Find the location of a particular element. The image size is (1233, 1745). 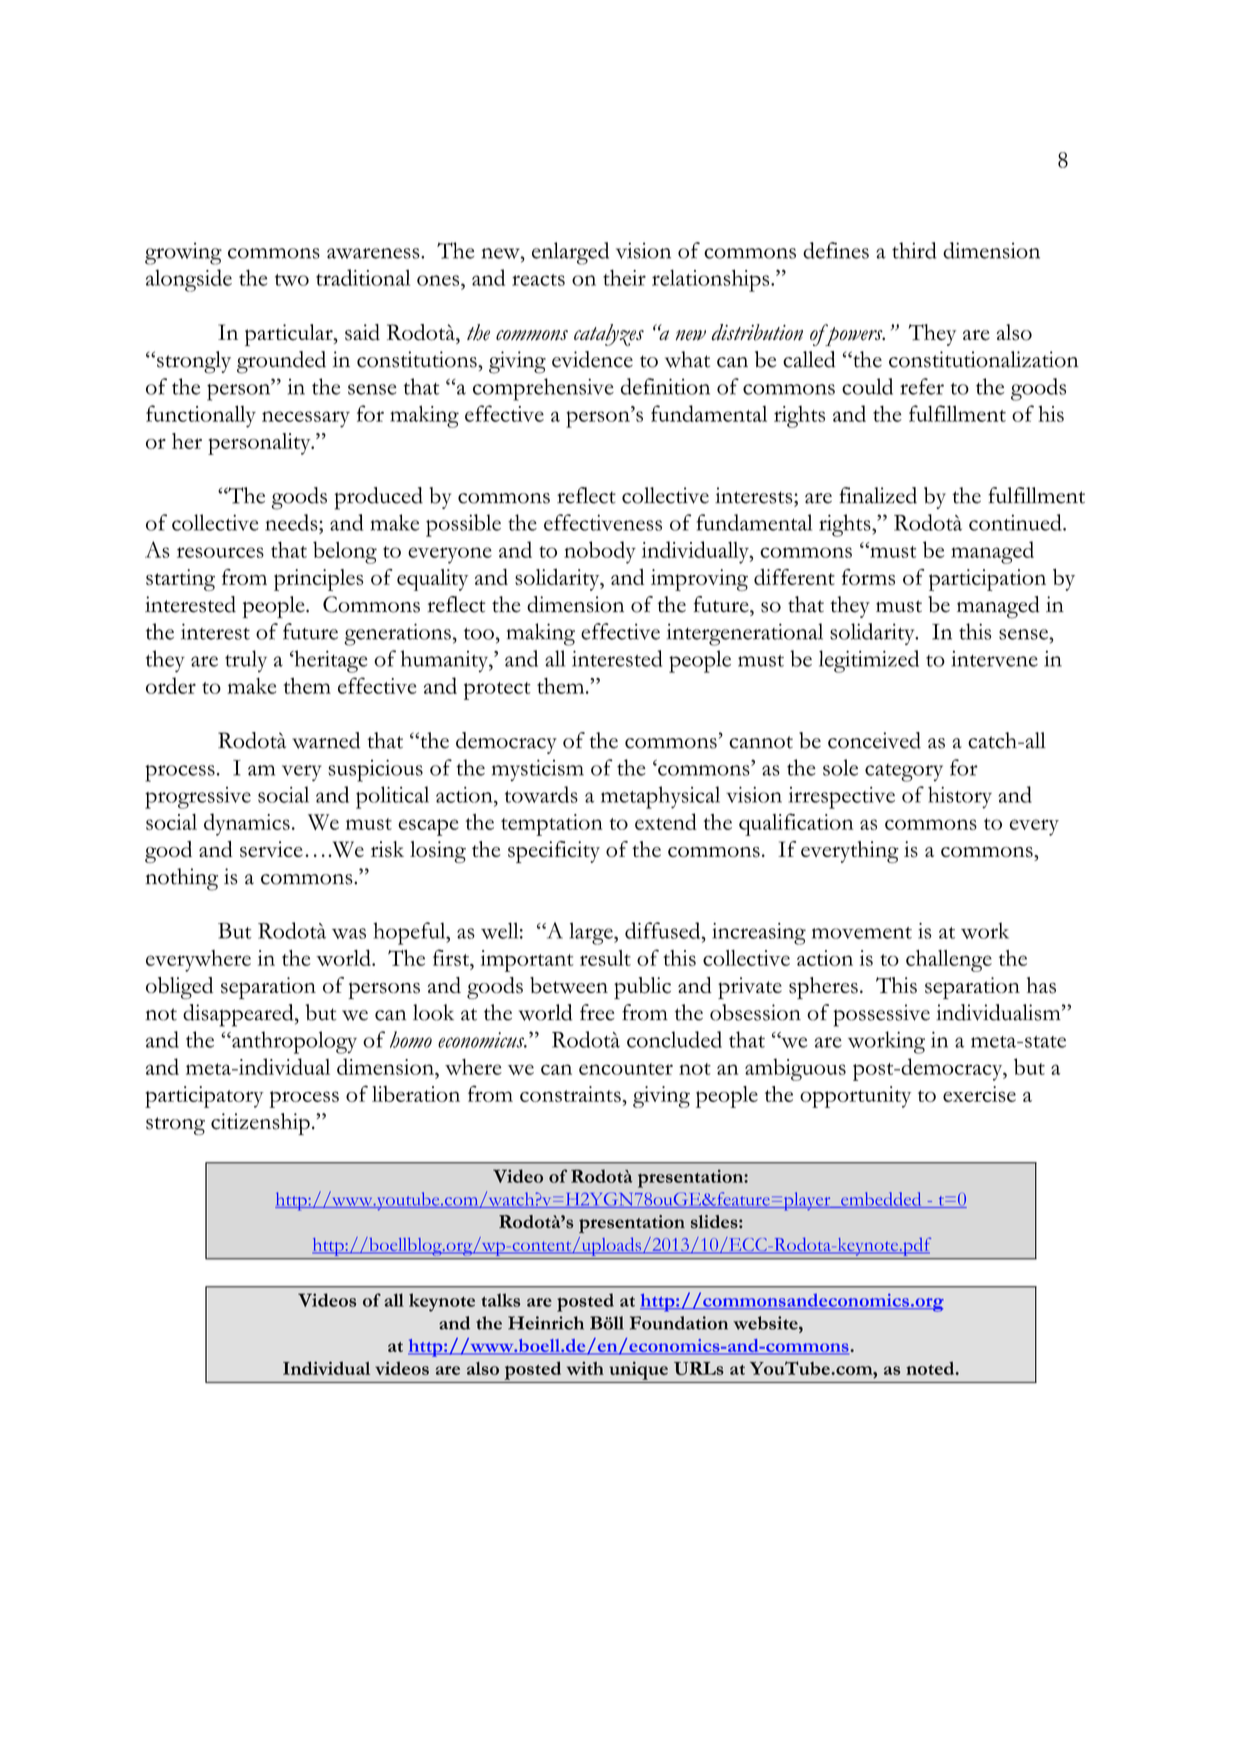

two is located at coordinates (292, 280).
